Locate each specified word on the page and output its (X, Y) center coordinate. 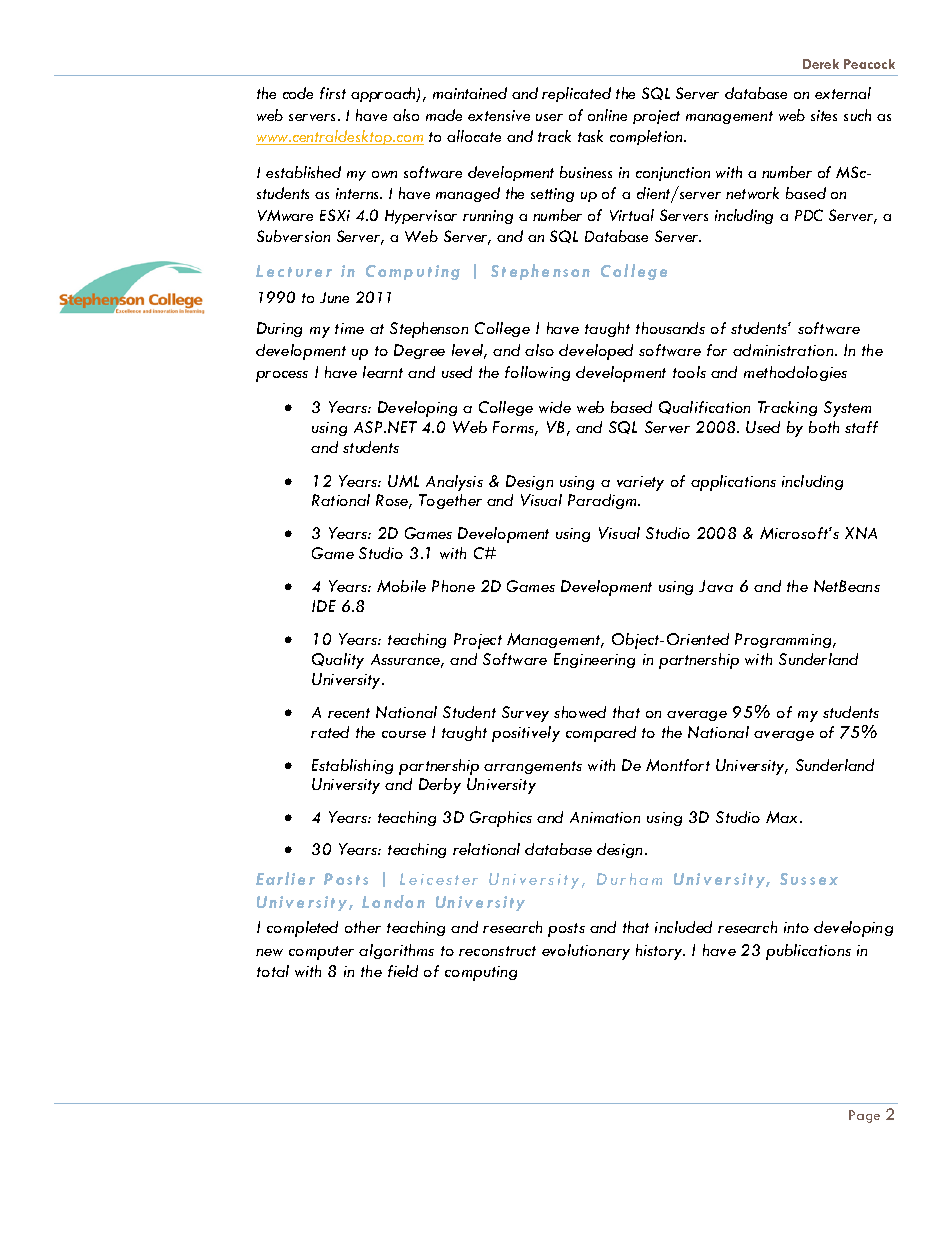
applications (733, 483)
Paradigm (603, 501)
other (363, 927)
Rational (341, 500)
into (796, 927)
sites (824, 115)
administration (784, 350)
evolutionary (586, 952)
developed (596, 352)
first (333, 93)
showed (580, 712)
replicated (576, 94)
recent (349, 713)
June (334, 297)
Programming (785, 640)
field (403, 971)
